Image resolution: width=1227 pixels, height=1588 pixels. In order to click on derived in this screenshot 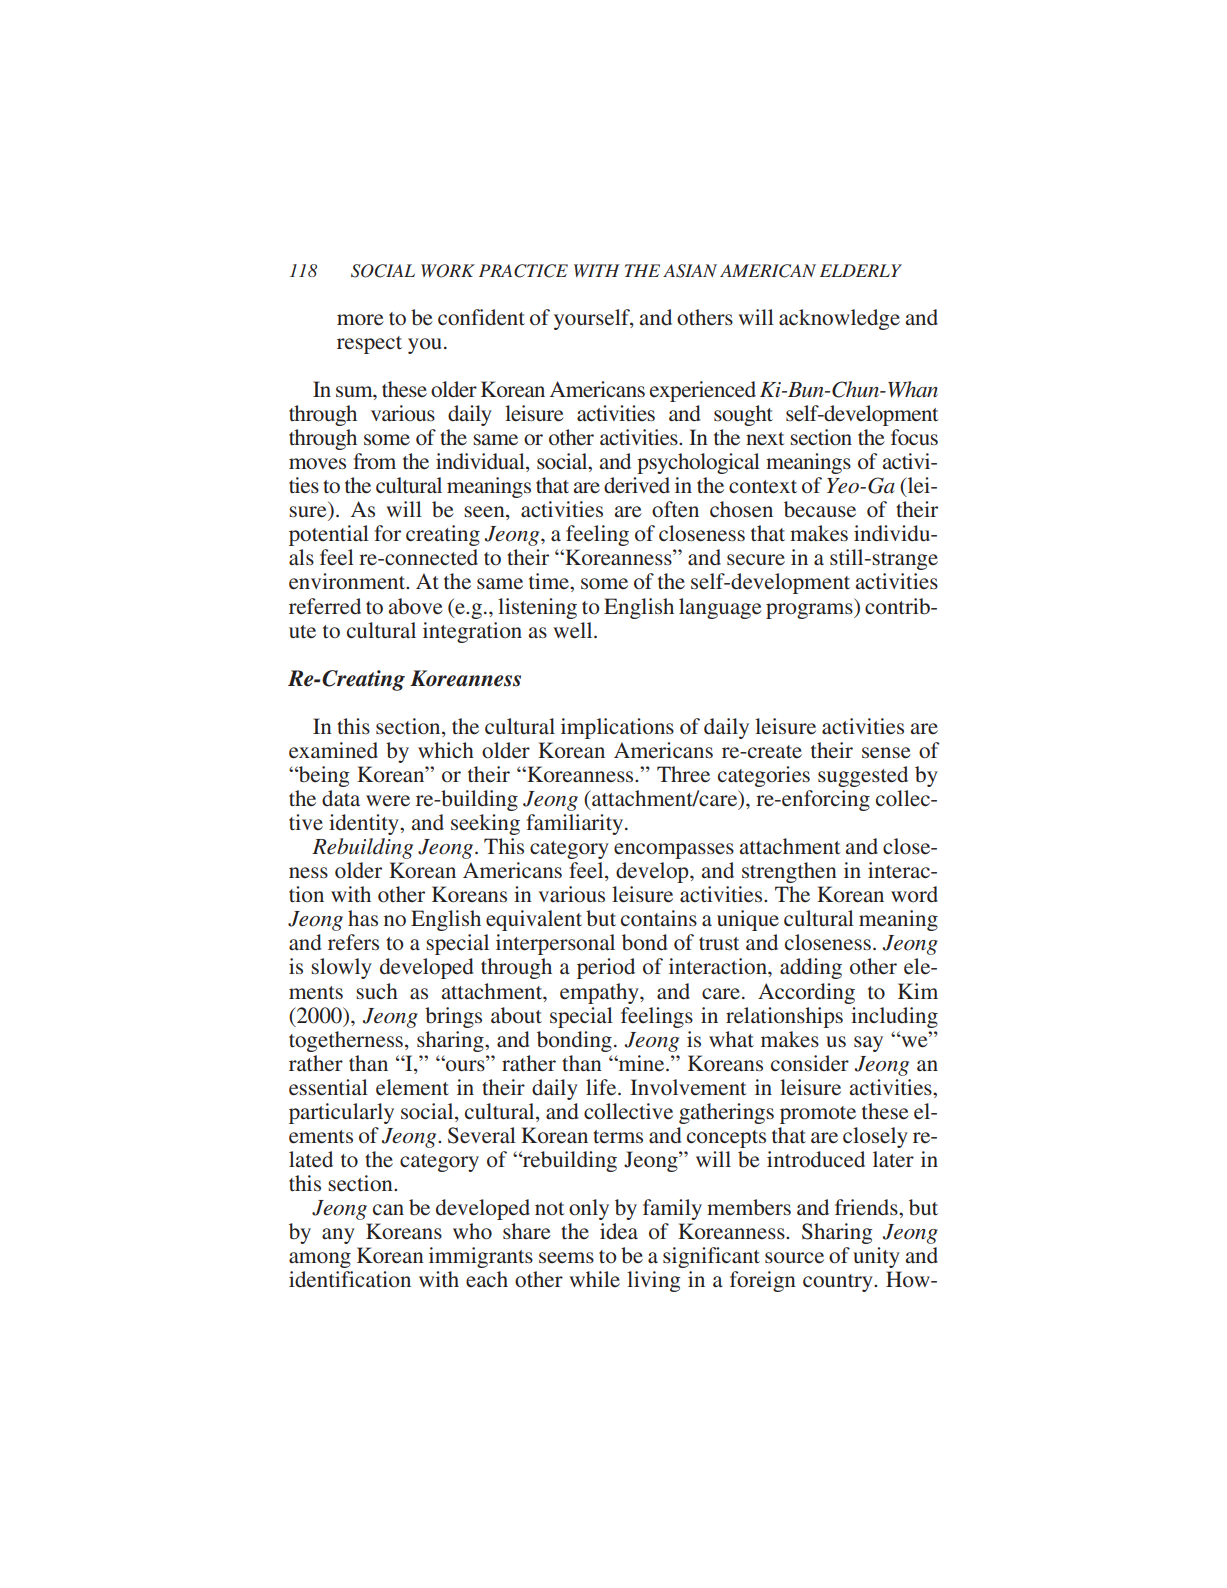, I will do `click(637, 485)`.
